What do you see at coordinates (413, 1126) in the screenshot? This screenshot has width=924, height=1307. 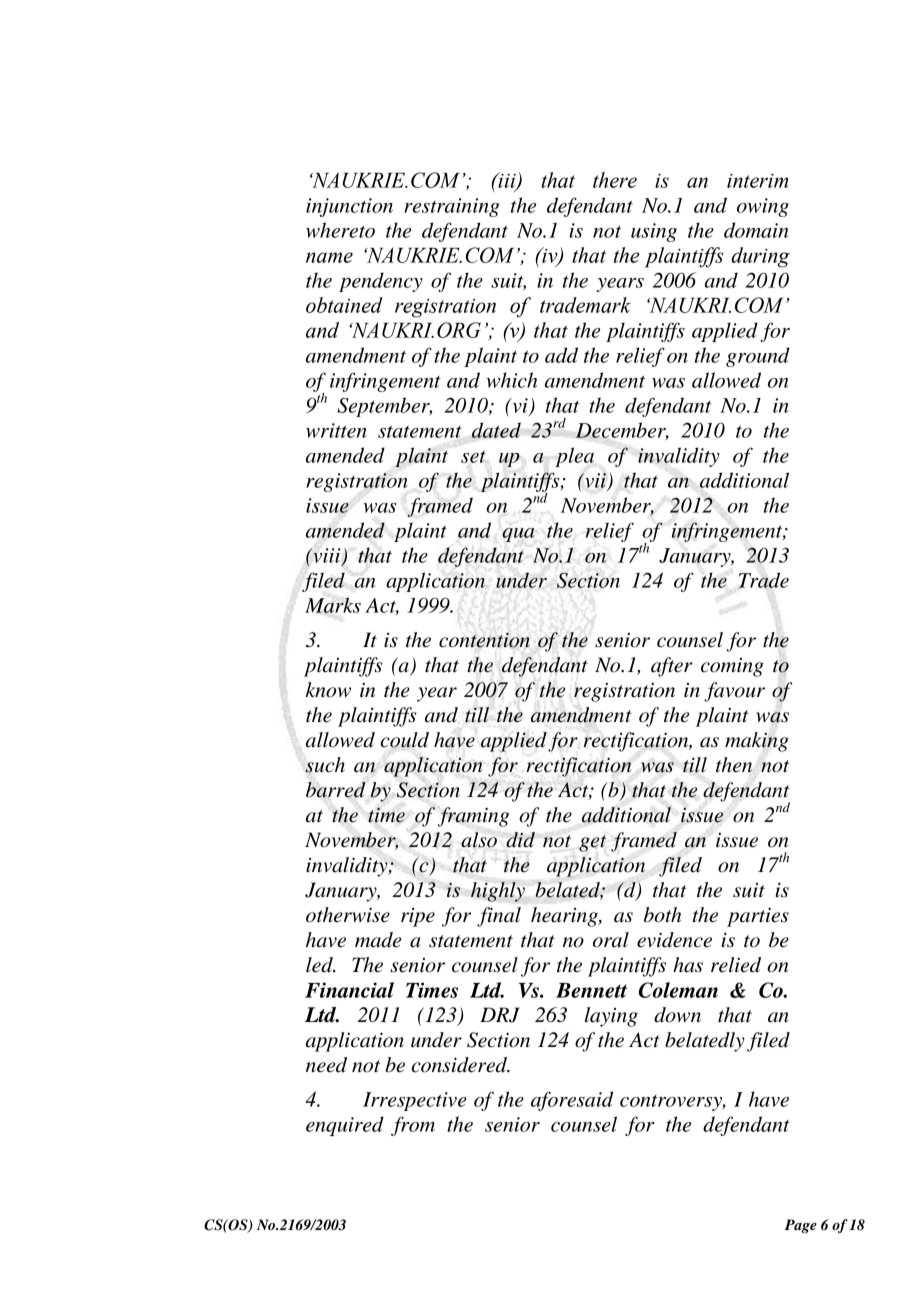 I see `from` at bounding box center [413, 1126].
